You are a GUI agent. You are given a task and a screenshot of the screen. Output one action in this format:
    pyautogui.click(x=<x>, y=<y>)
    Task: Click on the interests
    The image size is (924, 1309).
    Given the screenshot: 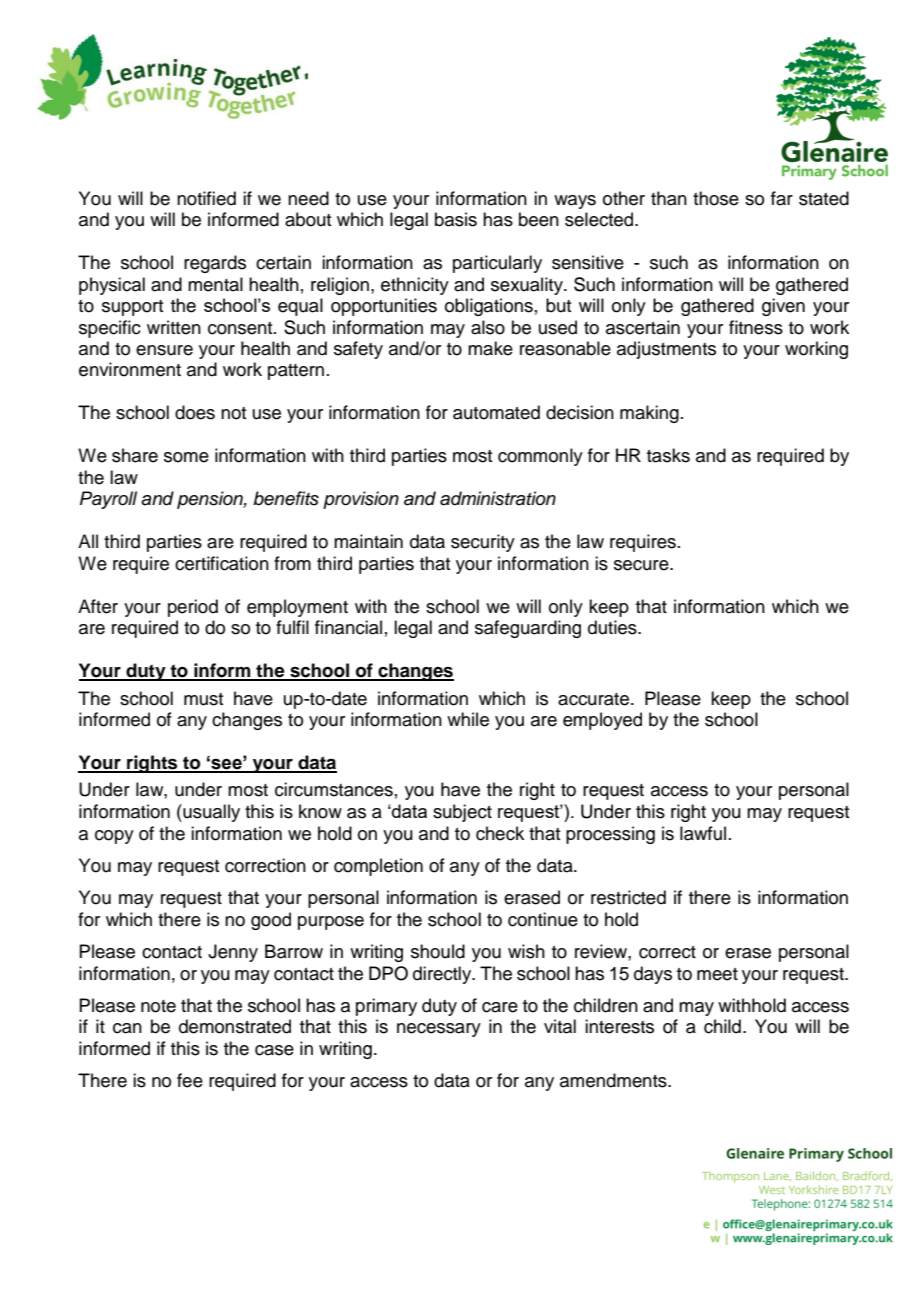 What is the action you would take?
    pyautogui.click(x=619, y=1026)
